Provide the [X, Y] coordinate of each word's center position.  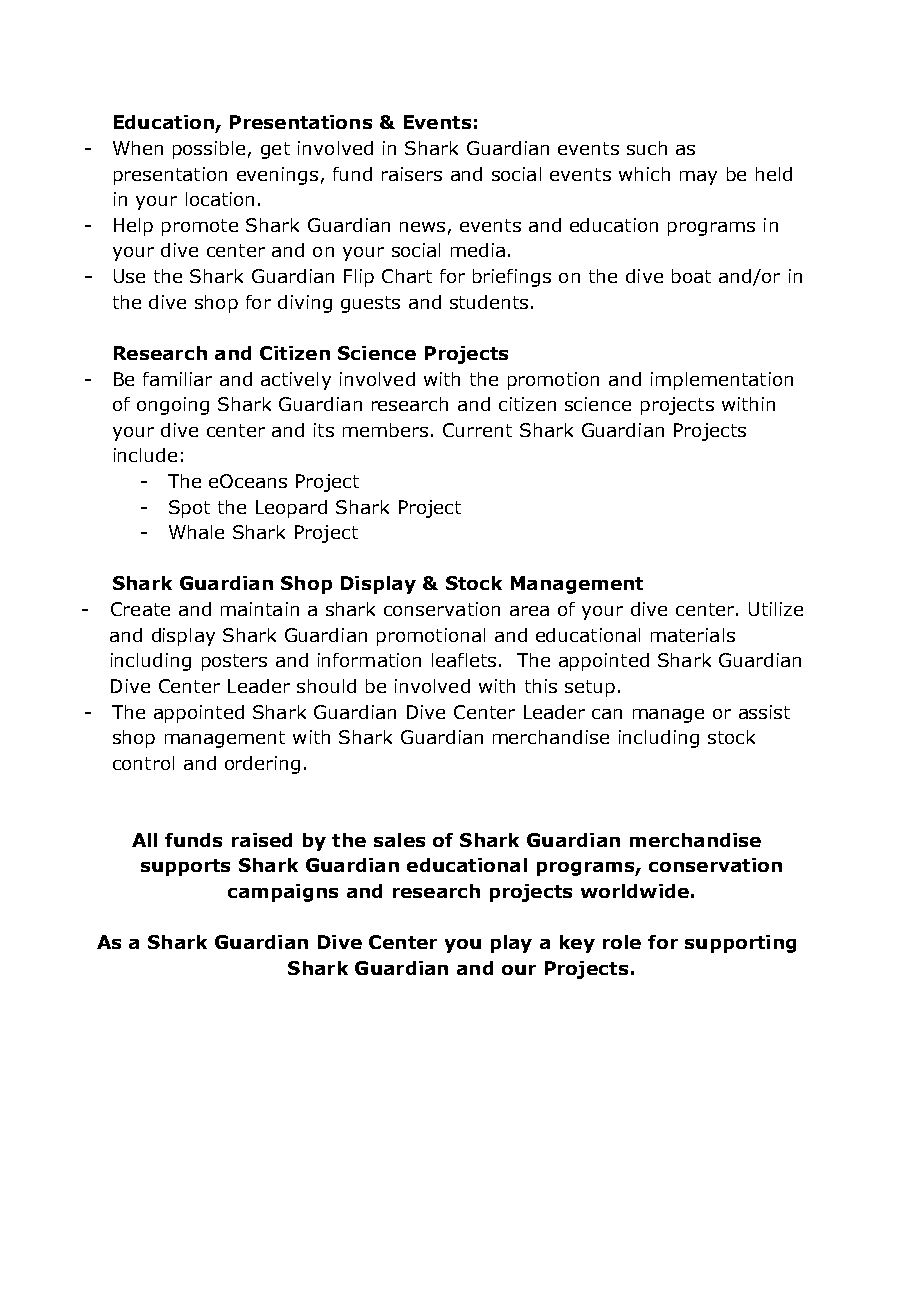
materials [693, 635]
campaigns [283, 893]
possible [209, 150]
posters [234, 662]
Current [477, 430]
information [369, 660]
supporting [740, 944]
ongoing [173, 406]
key [577, 944]
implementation [722, 381]
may [698, 178]
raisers [412, 174]
